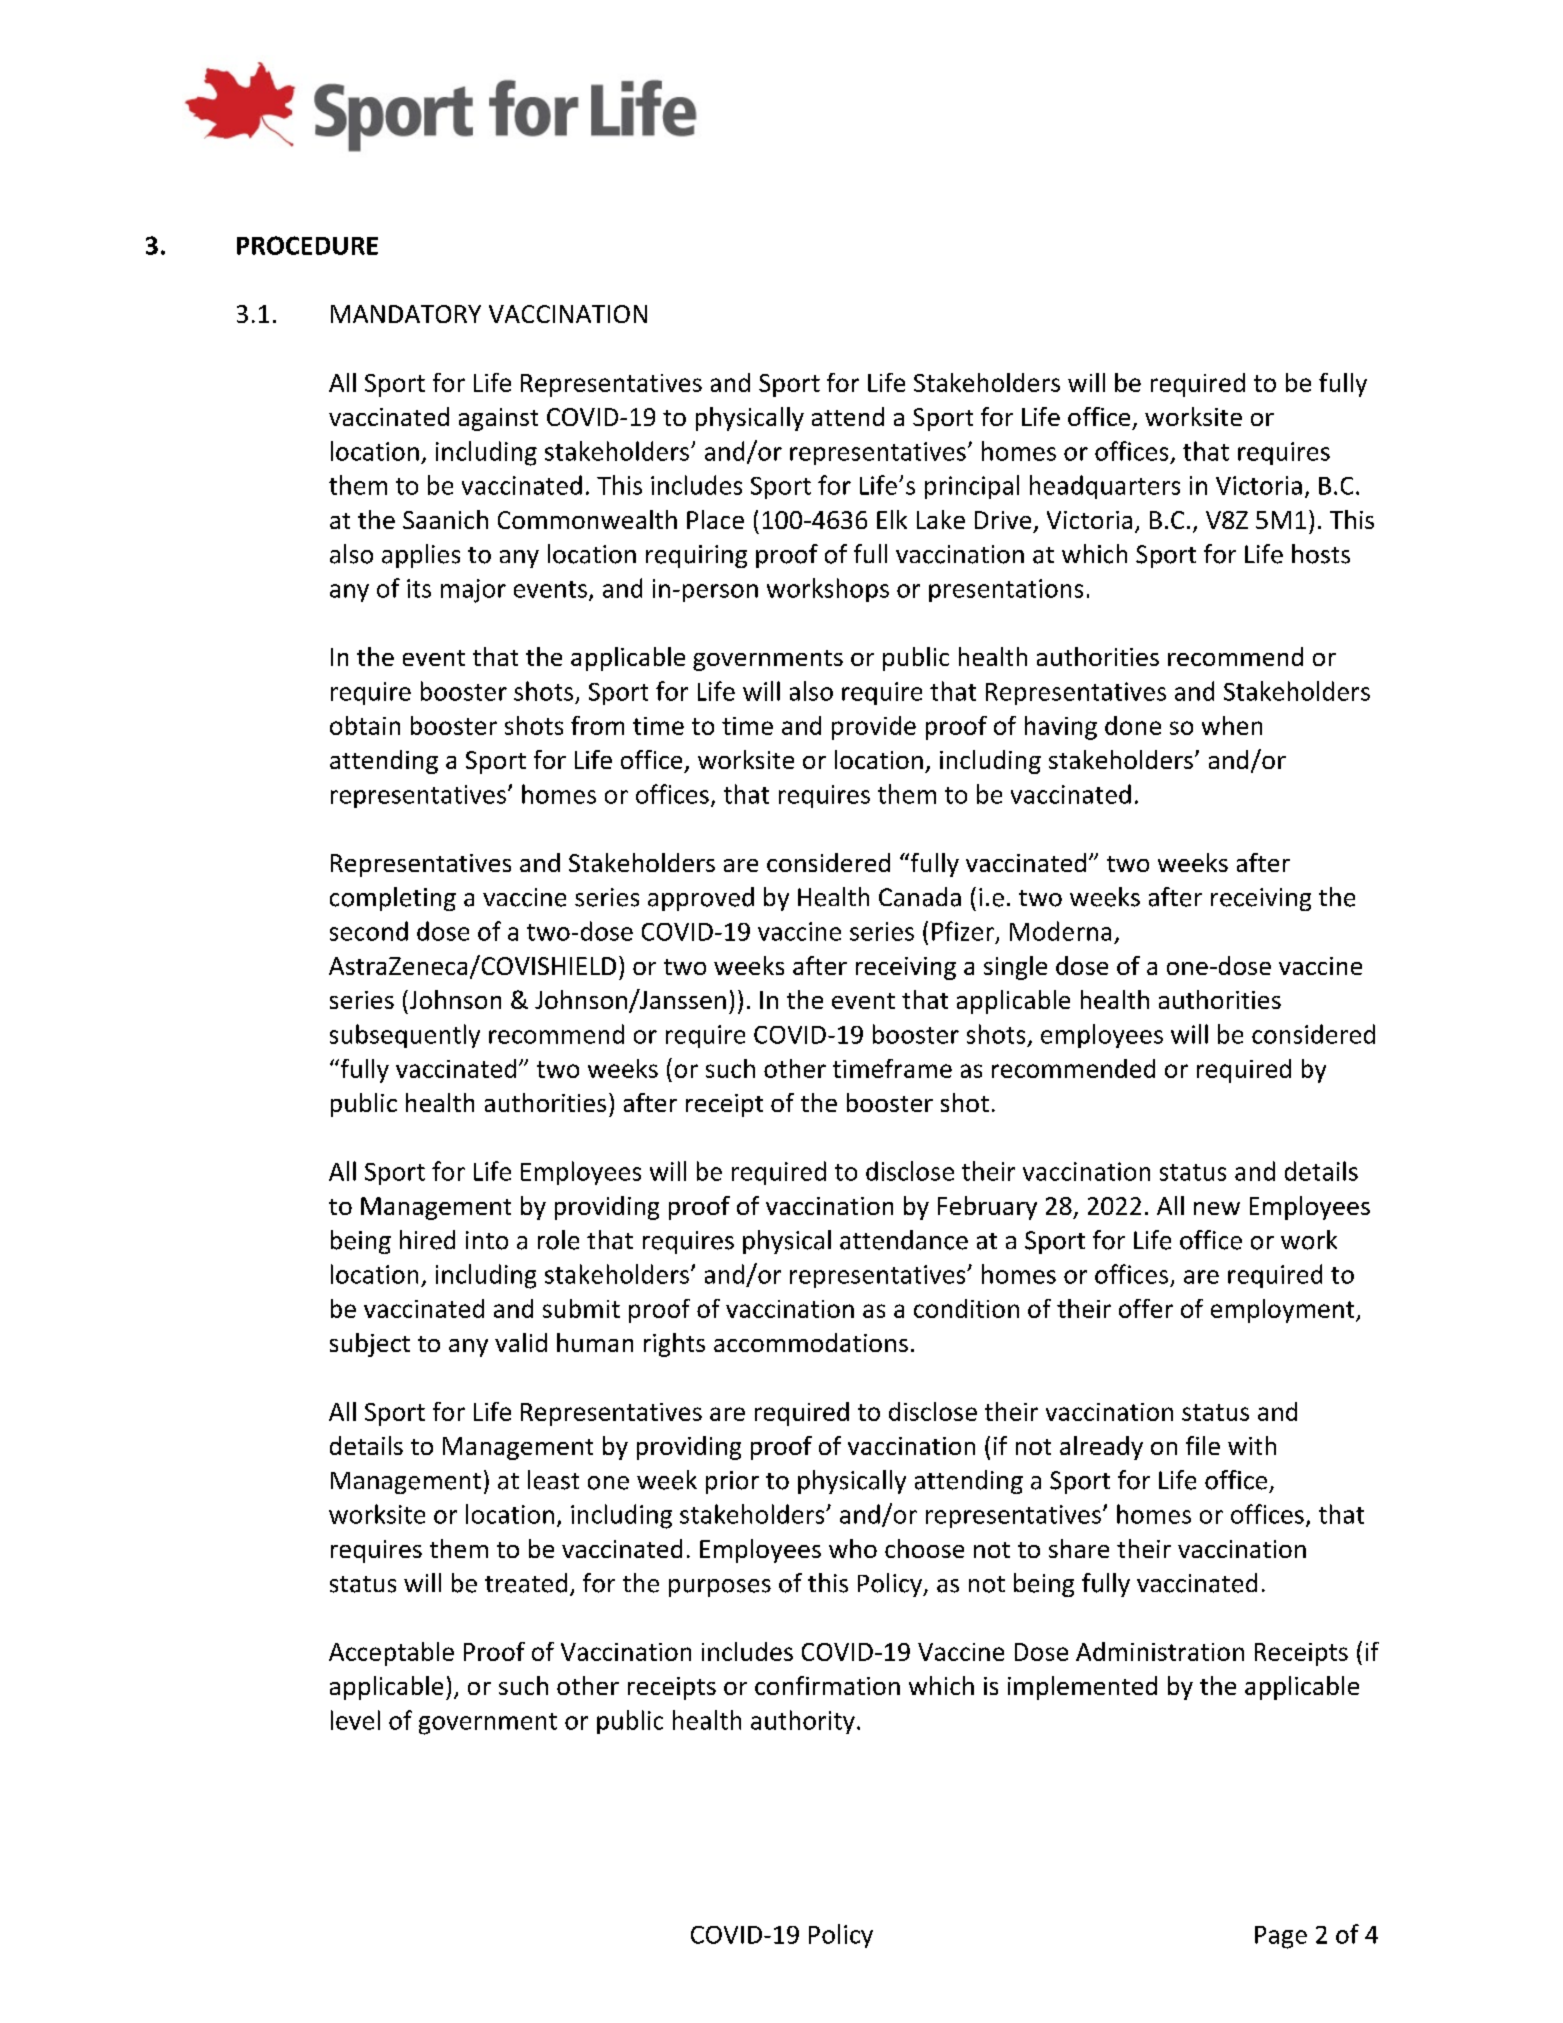 This image has width=1563, height=2023. What do you see at coordinates (853, 1548) in the image?
I see `who` at bounding box center [853, 1548].
